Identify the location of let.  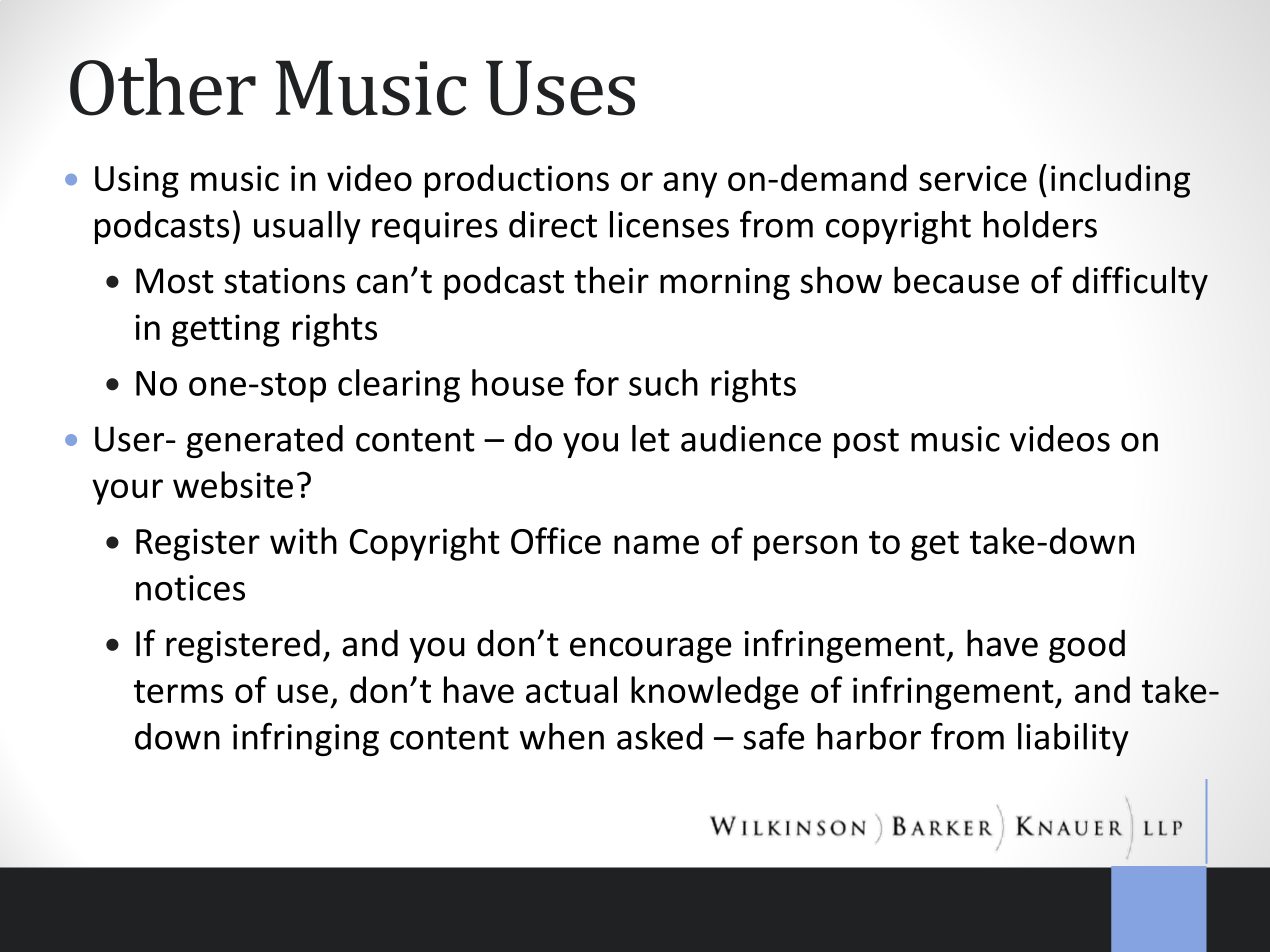
(651, 438).
